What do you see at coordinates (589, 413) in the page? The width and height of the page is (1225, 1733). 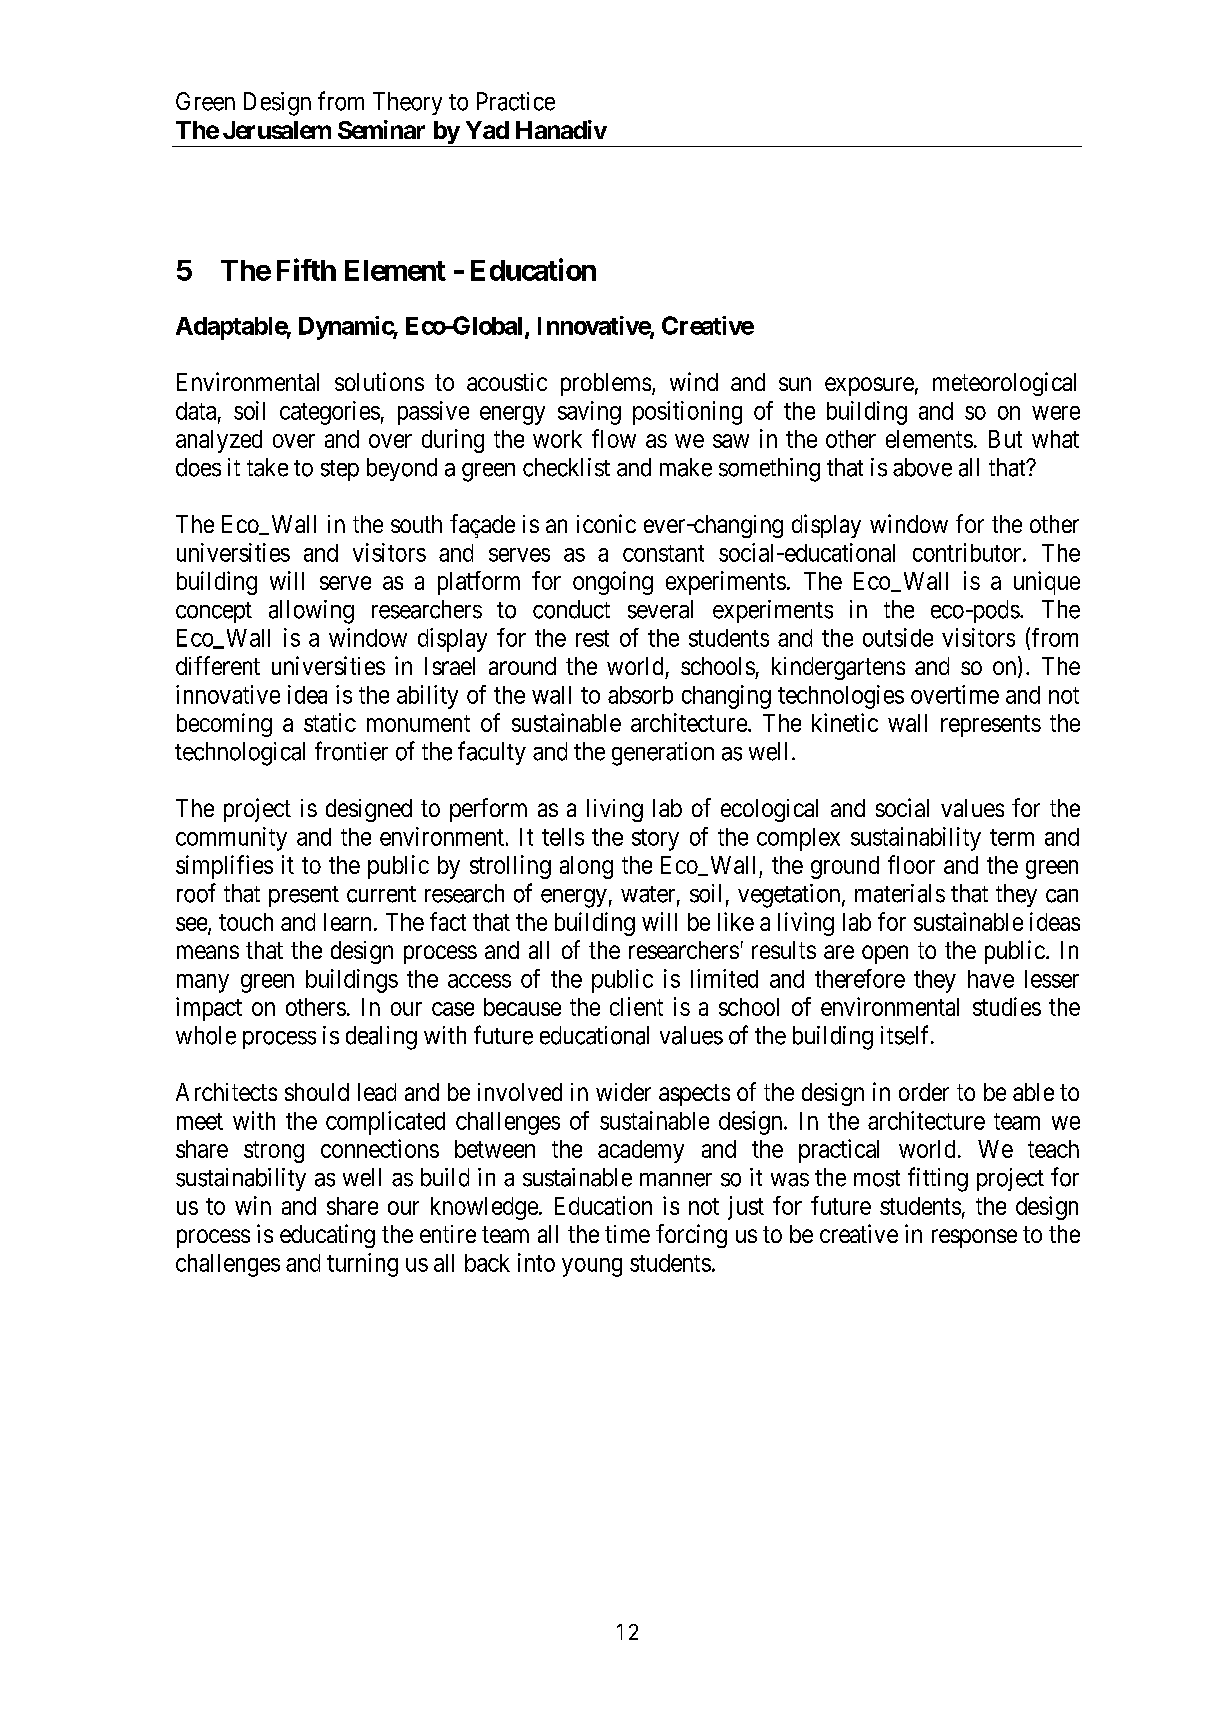 I see `saving` at bounding box center [589, 413].
